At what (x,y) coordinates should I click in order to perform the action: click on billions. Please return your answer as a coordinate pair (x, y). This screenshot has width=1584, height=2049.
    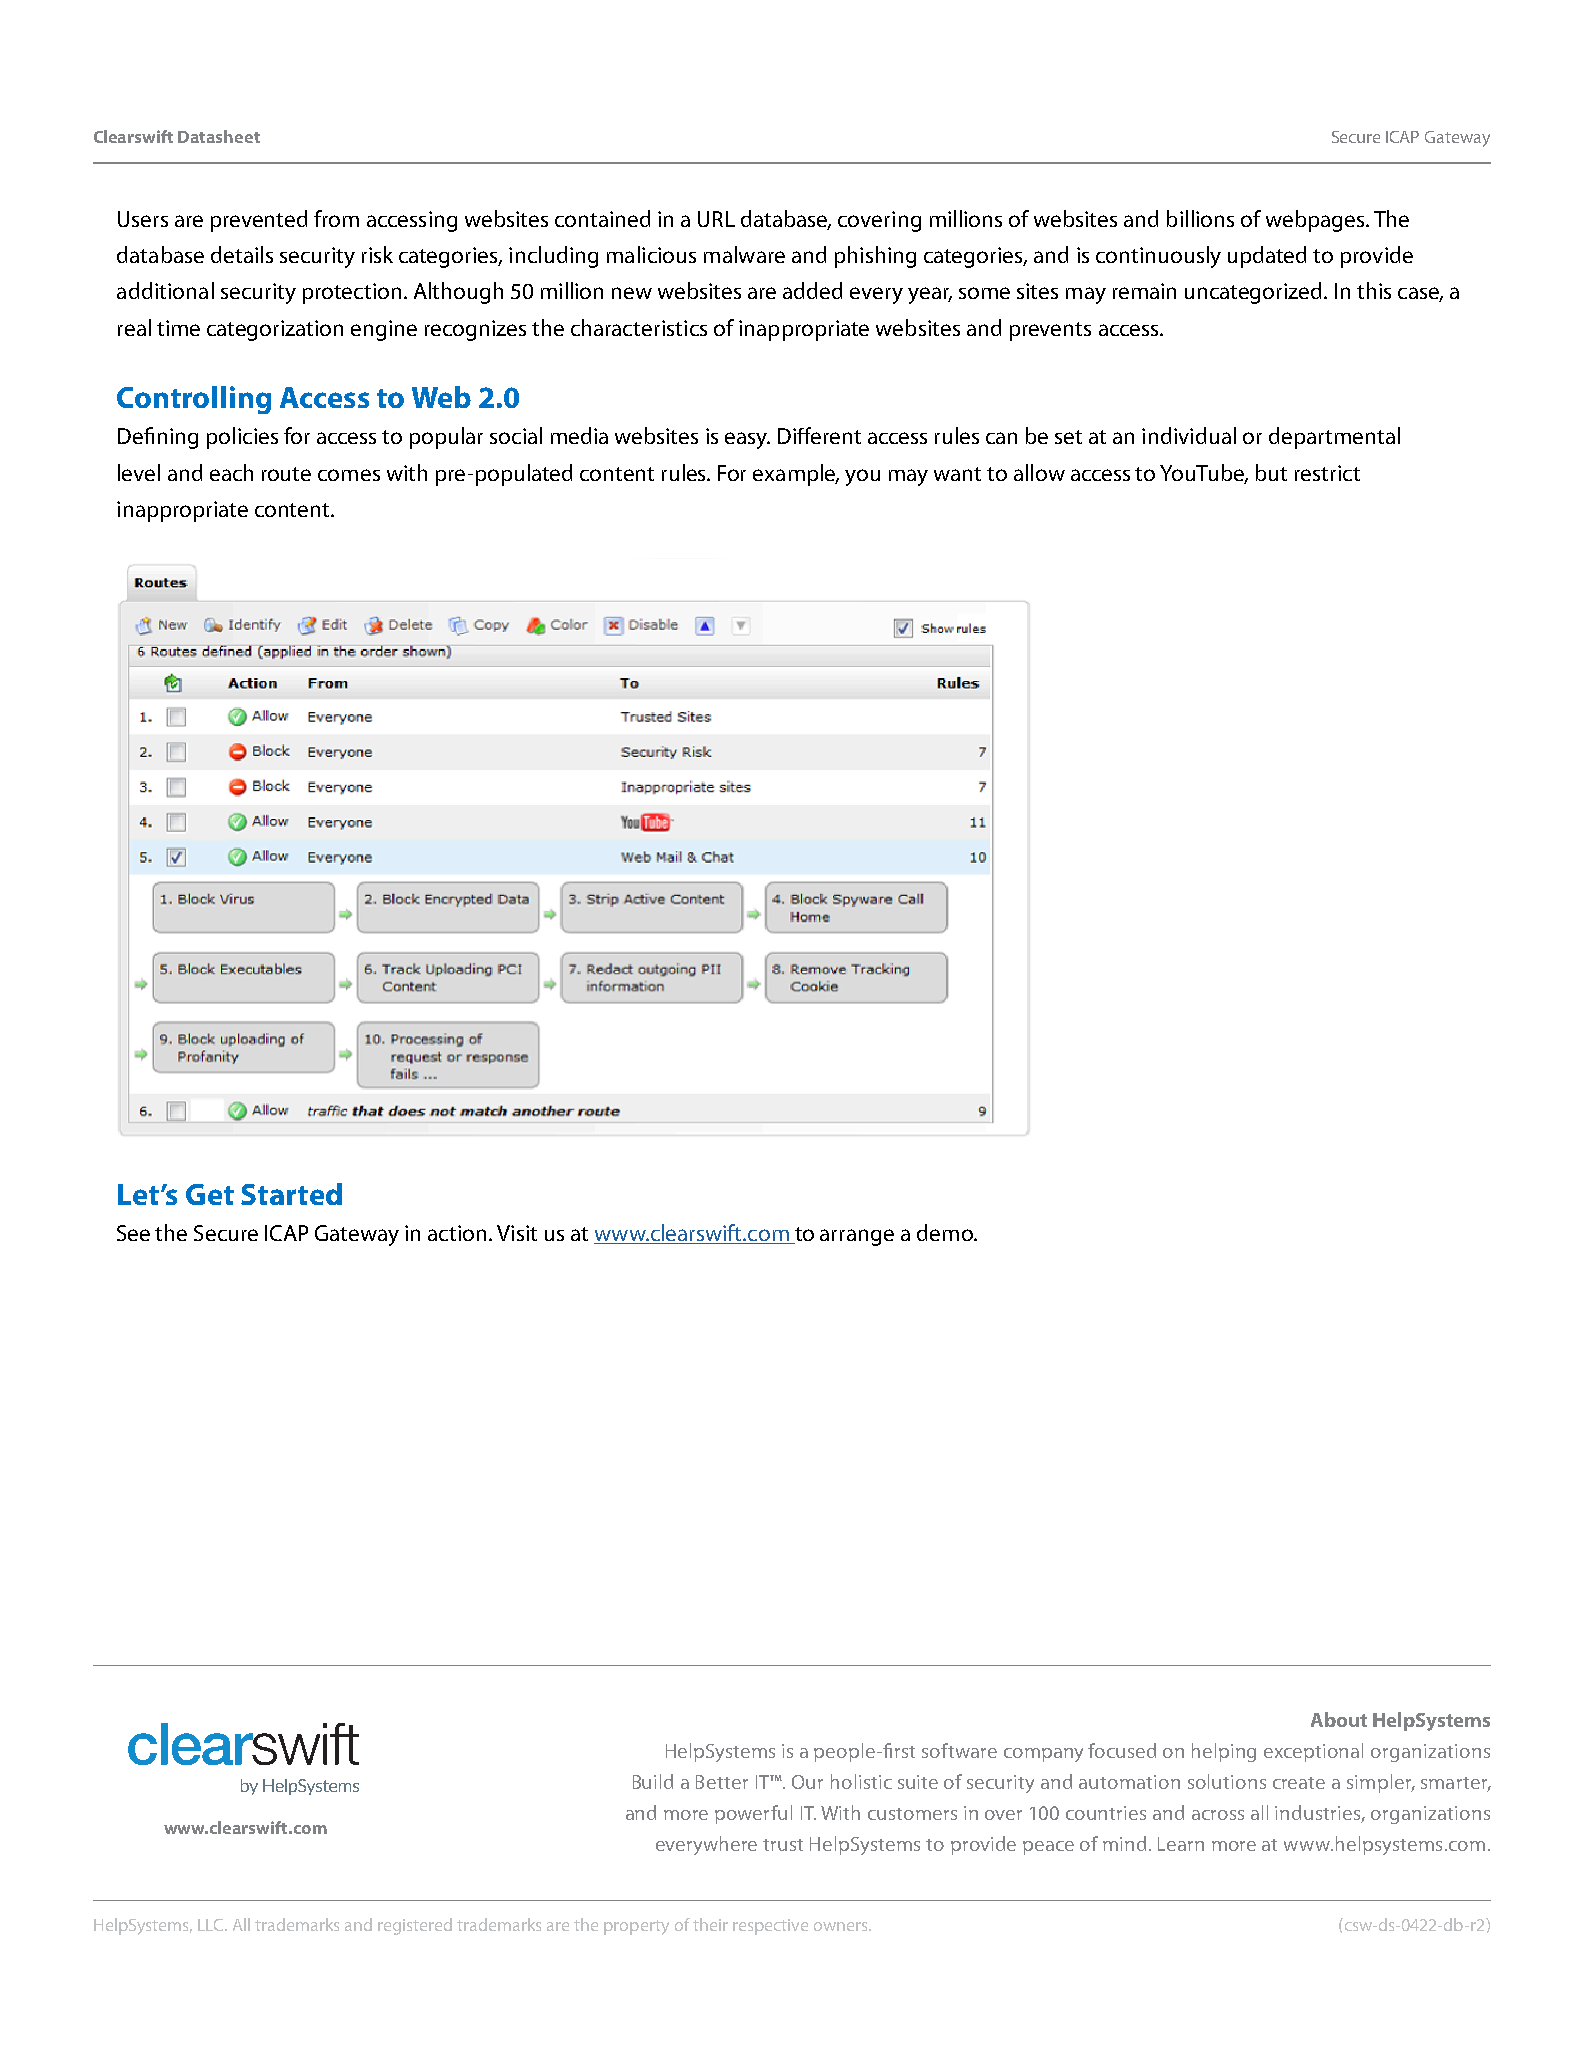
    Looking at the image, I should click on (1200, 218).
